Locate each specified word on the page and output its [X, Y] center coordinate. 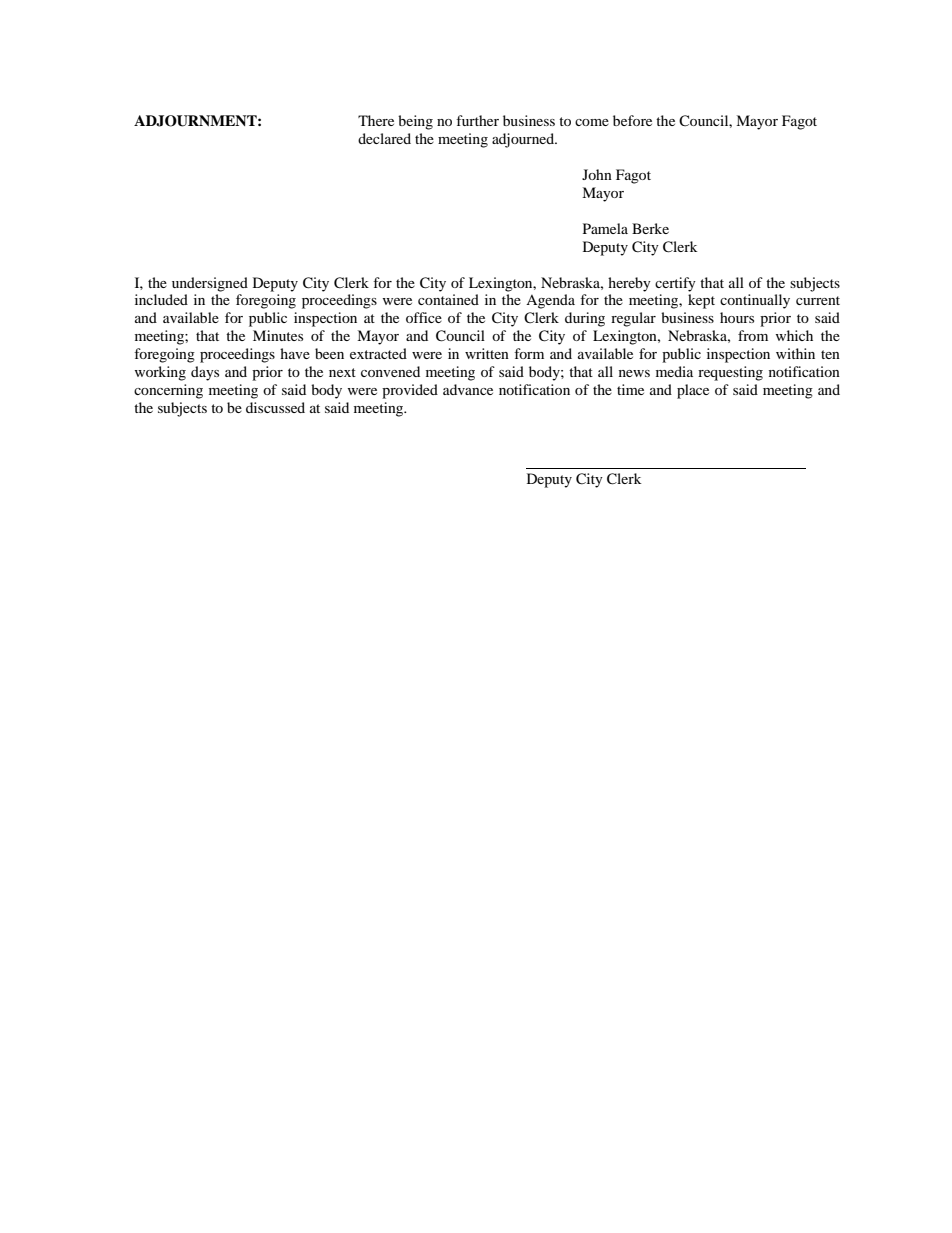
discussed [275, 407]
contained [448, 299]
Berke [650, 228]
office [424, 317]
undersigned [210, 284]
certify [675, 284]
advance [468, 389]
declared [384, 138]
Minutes [278, 335]
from [753, 335]
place [693, 391]
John [597, 174]
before [632, 120]
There [376, 120]
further [477, 120]
